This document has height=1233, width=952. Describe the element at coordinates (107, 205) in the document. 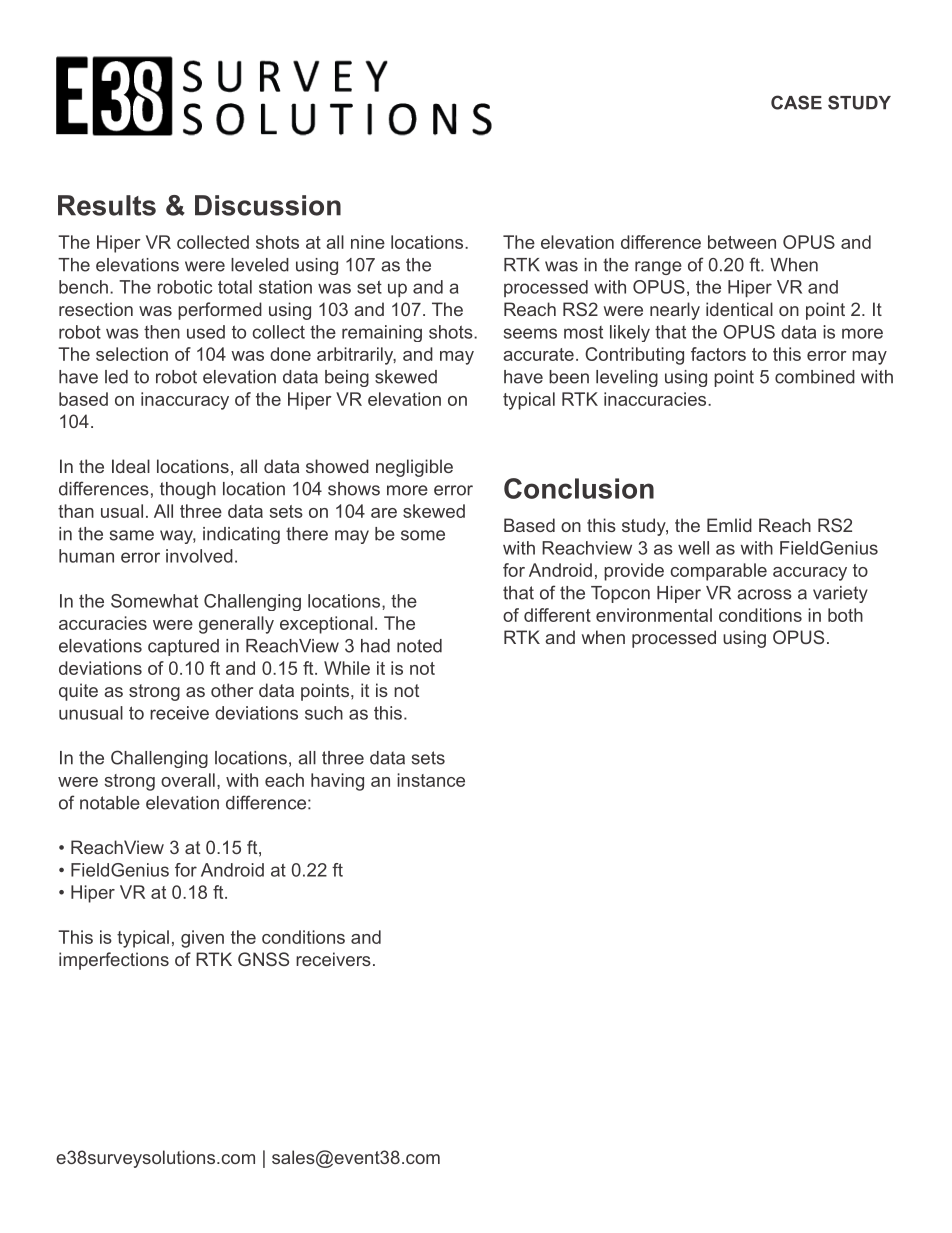

I see `Results` at that location.
